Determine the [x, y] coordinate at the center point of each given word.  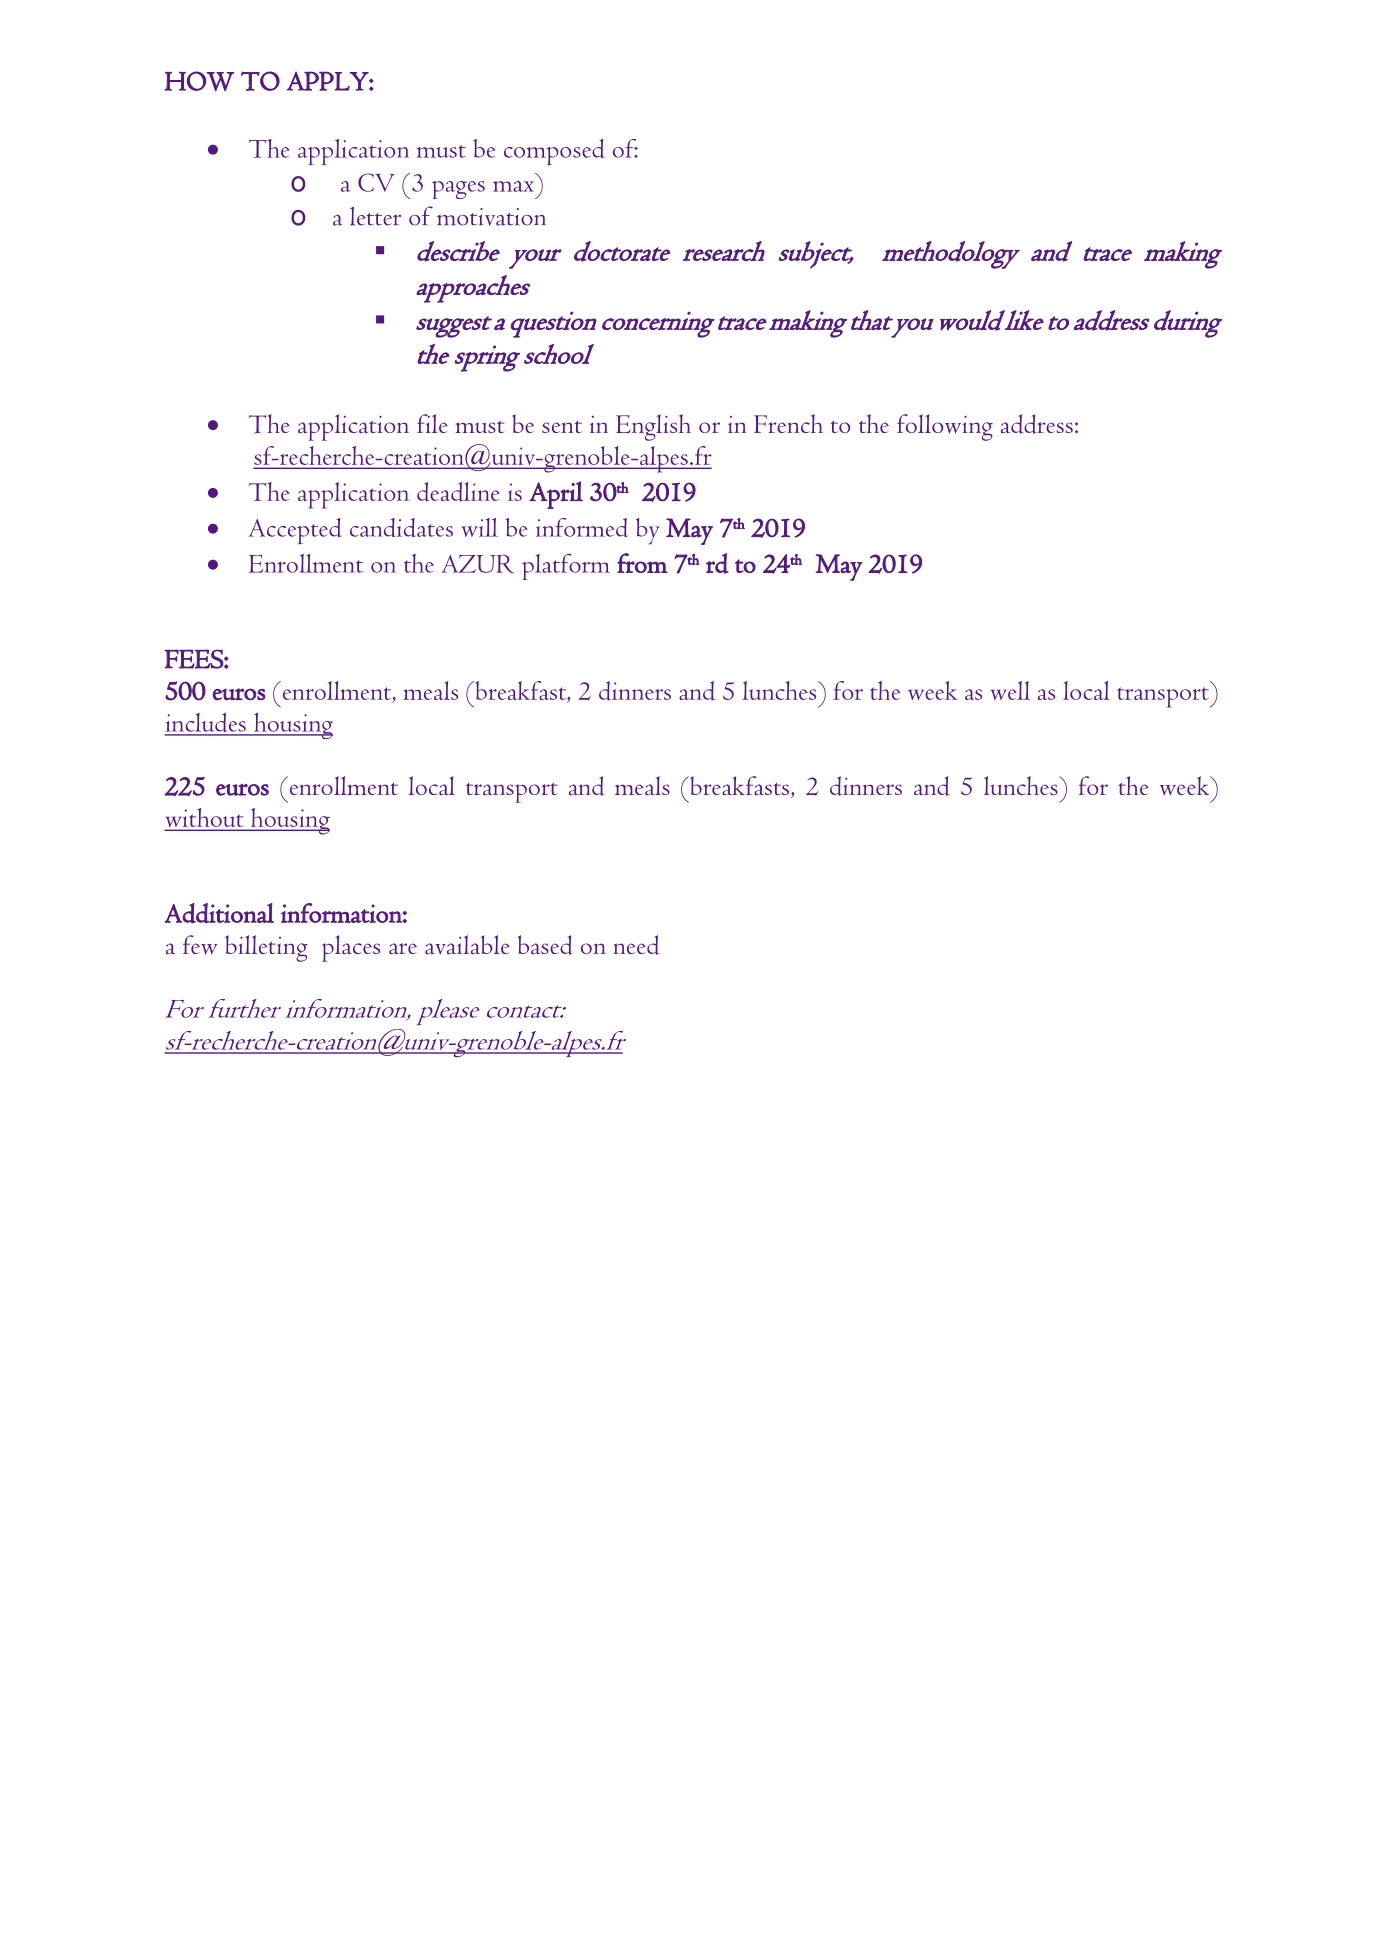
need [636, 945]
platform [566, 567]
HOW [199, 81]
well [1010, 690]
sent [562, 427]
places [351, 948]
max [513, 186]
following [945, 427]
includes [206, 724]
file [432, 423]
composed [554, 152]
